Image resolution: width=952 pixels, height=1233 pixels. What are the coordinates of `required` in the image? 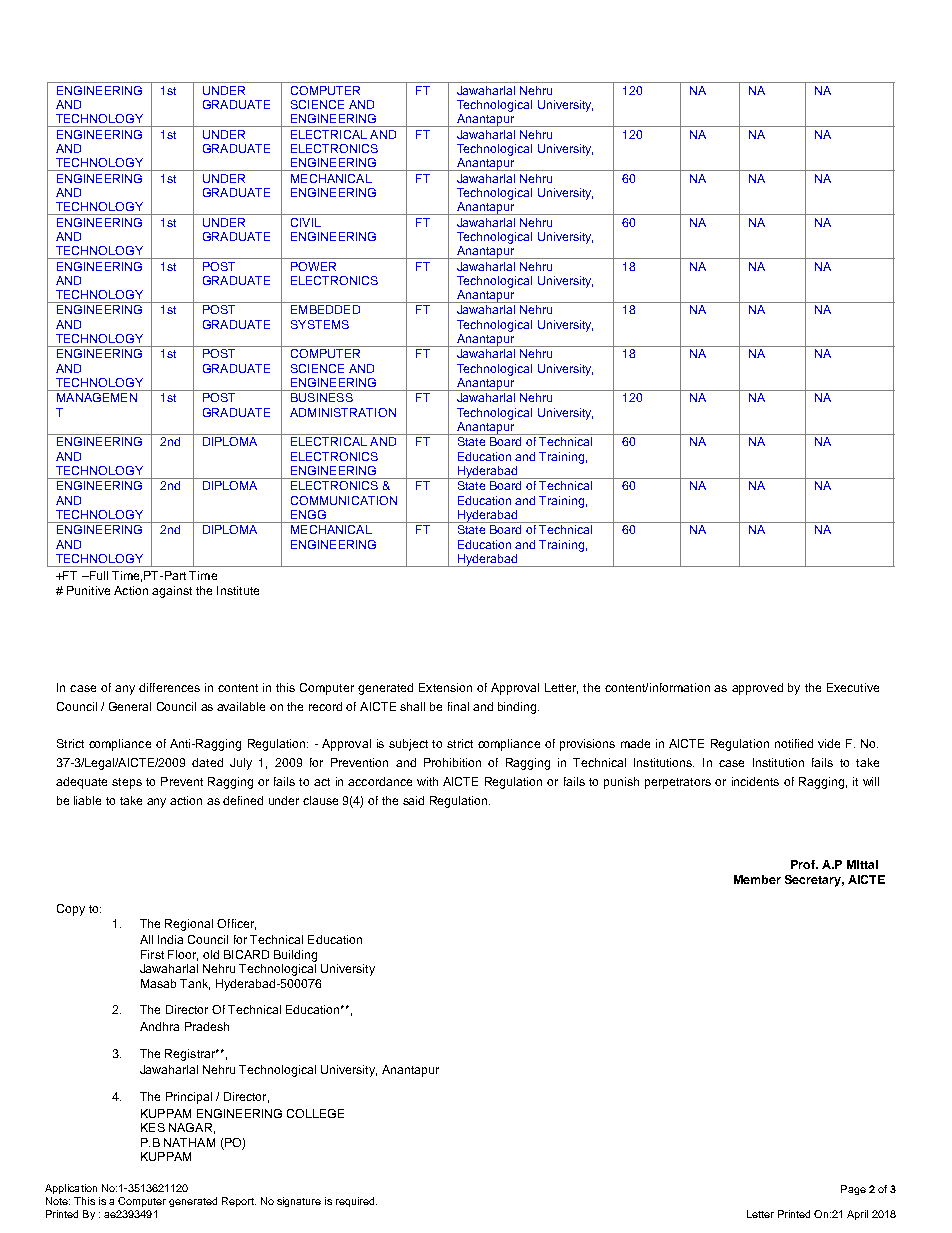 It's located at (356, 1202).
